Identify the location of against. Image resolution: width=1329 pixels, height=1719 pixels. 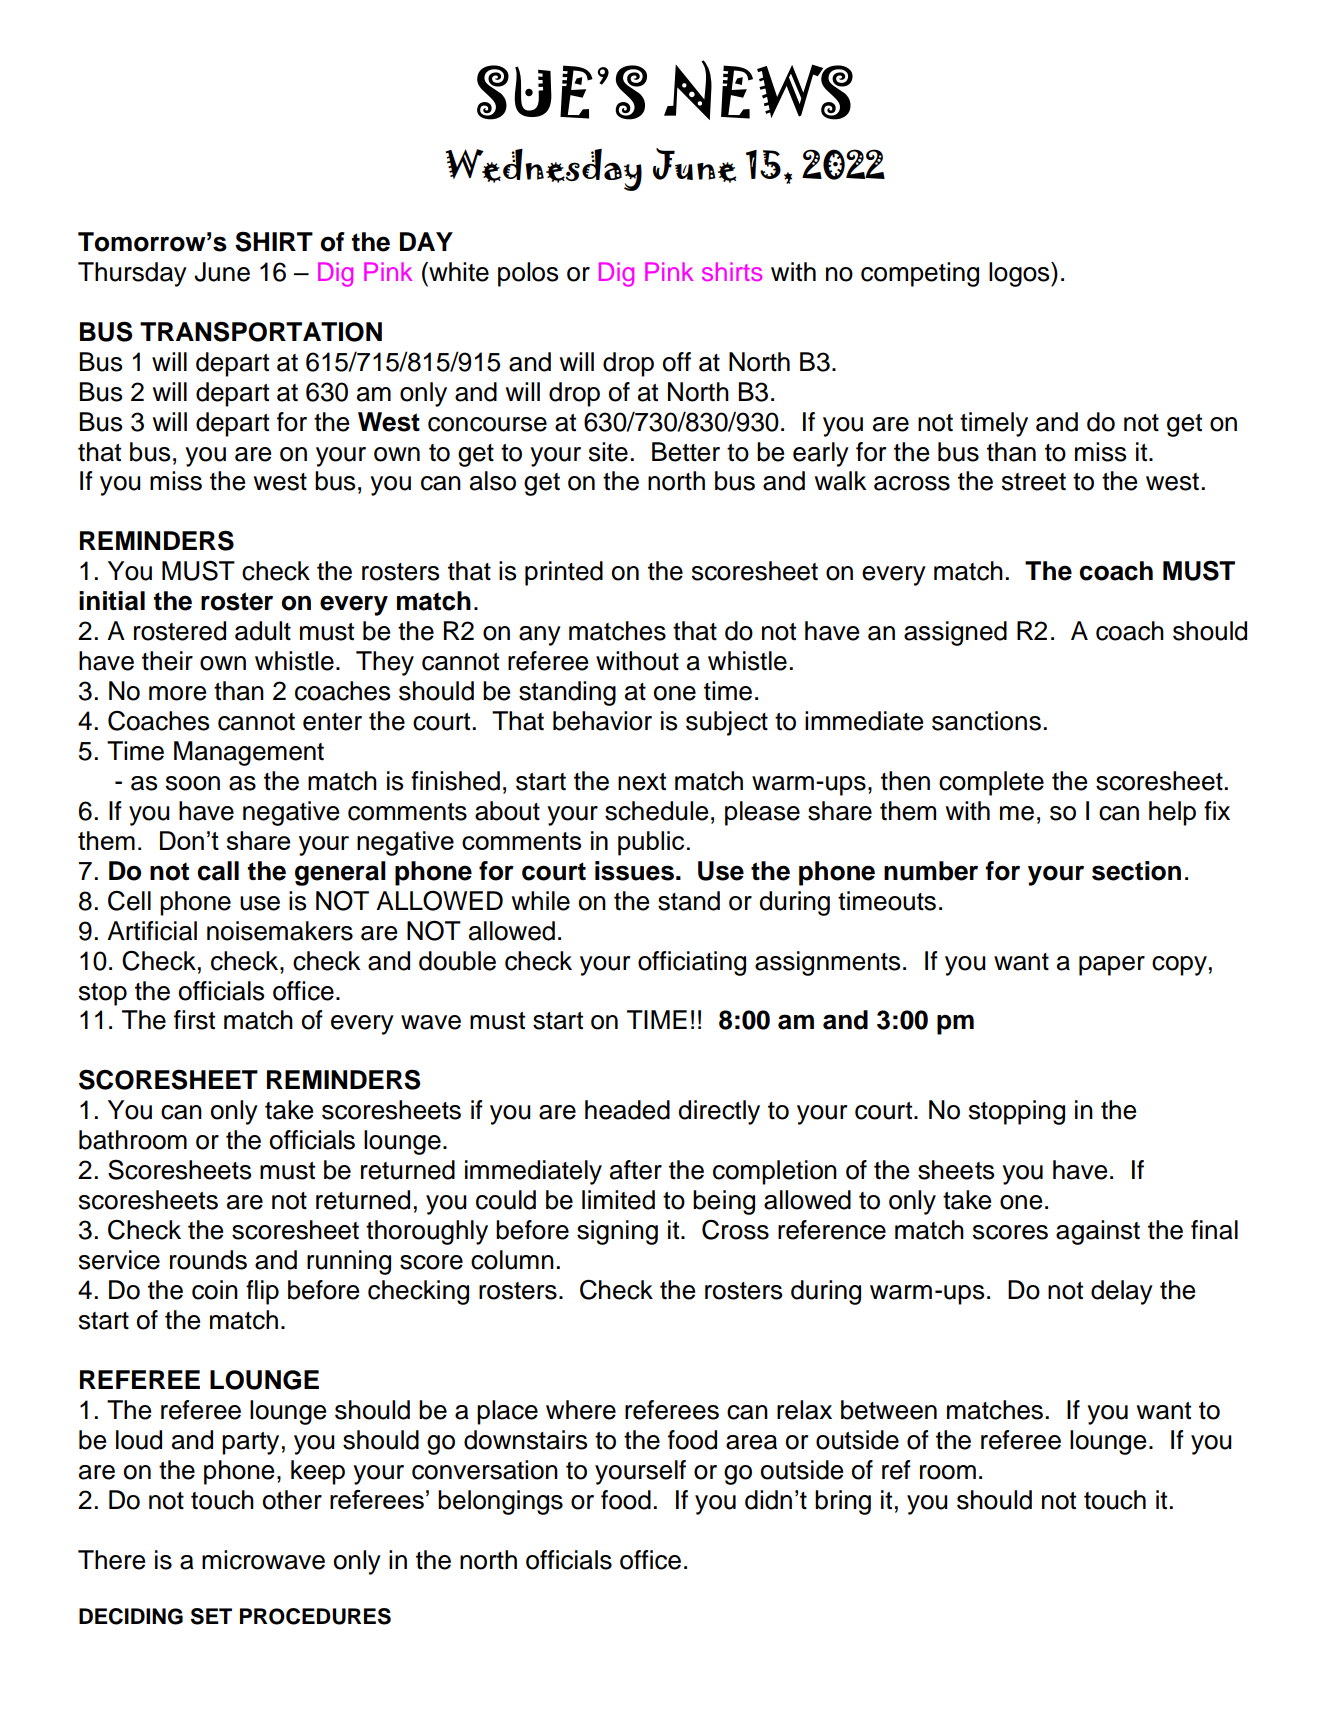
(1098, 1232).
